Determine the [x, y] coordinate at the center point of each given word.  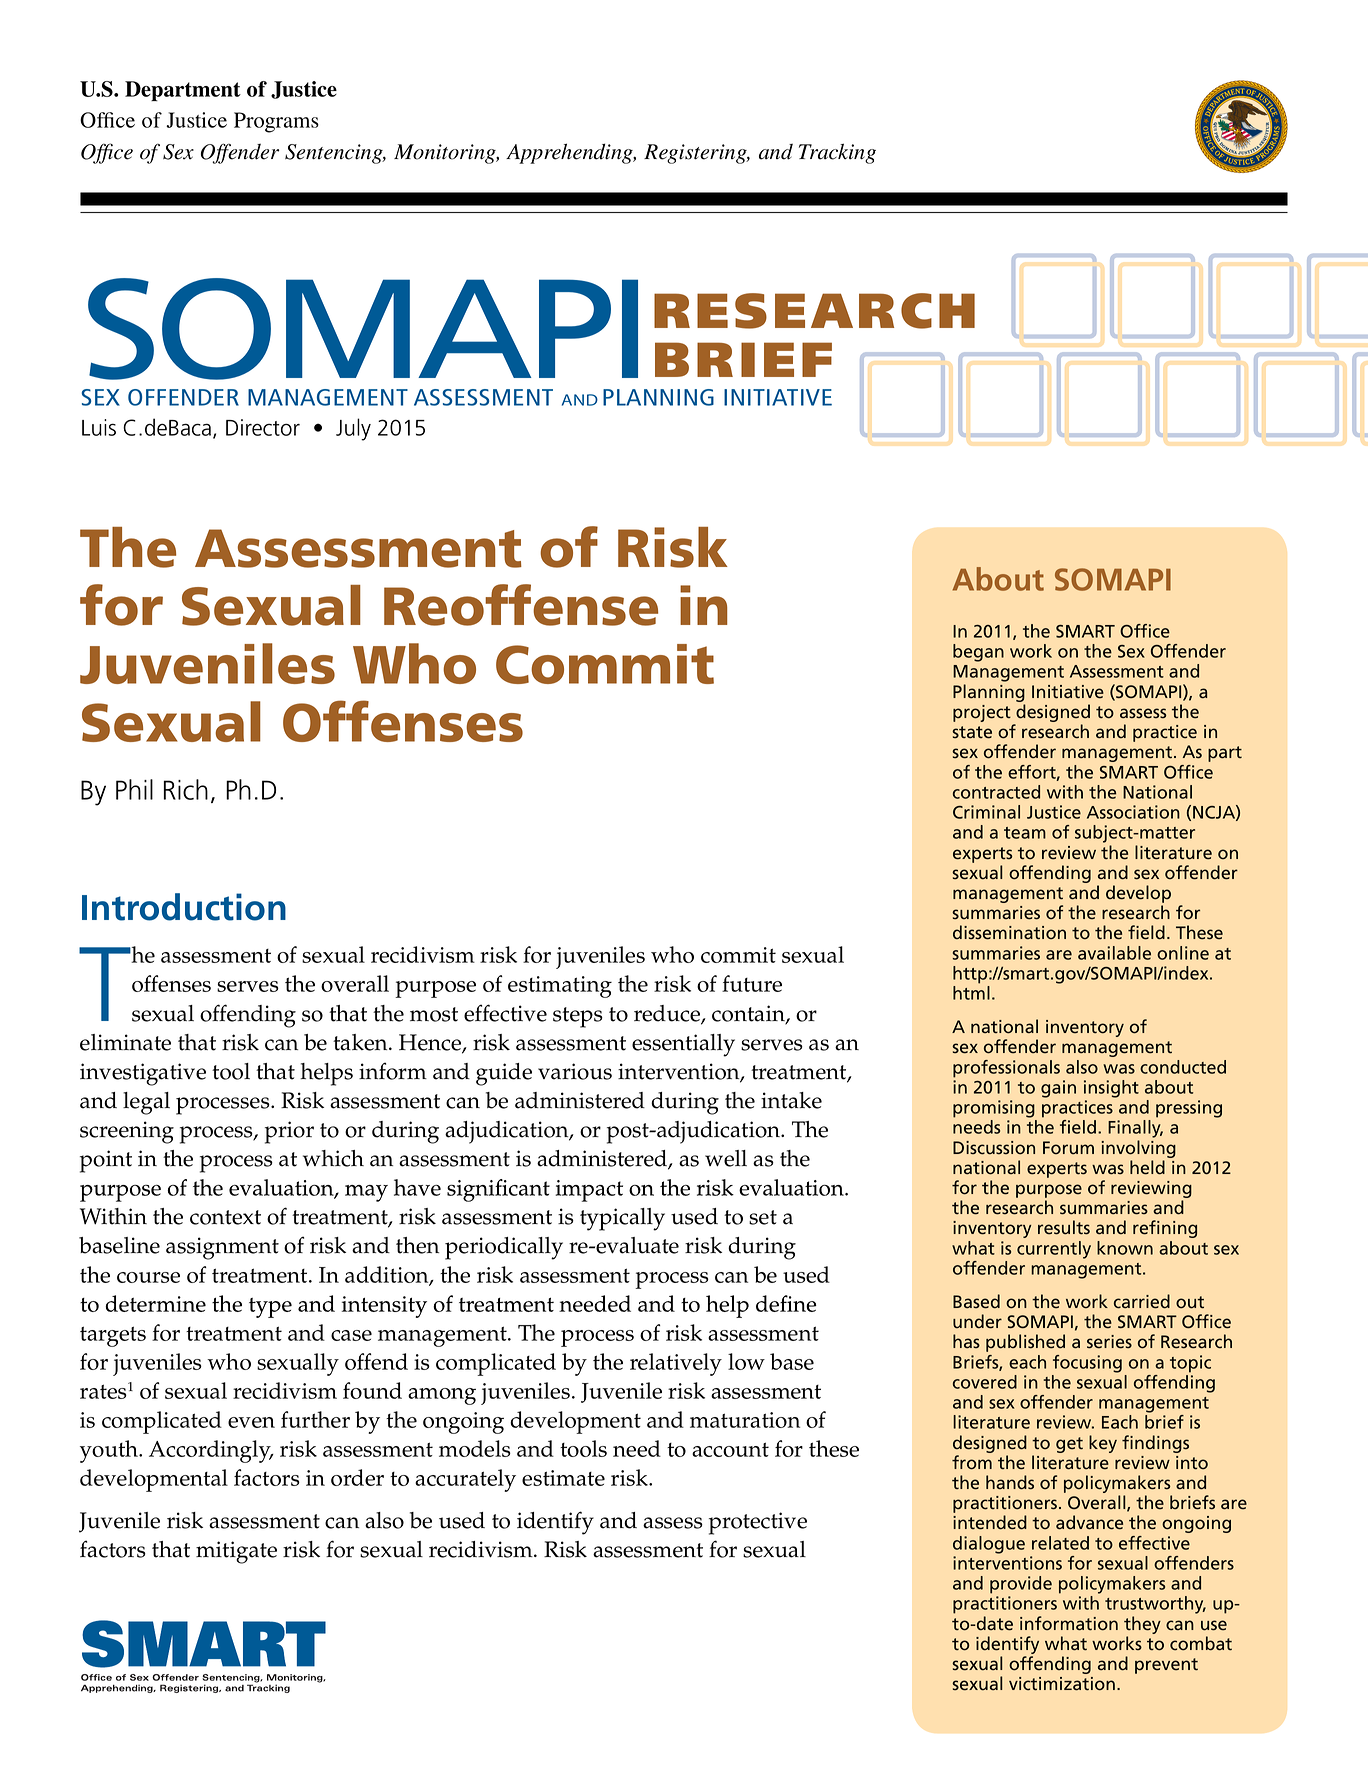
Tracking [837, 153]
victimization [1062, 1684]
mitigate [236, 1552]
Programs [276, 122]
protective [758, 1523]
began [978, 653]
